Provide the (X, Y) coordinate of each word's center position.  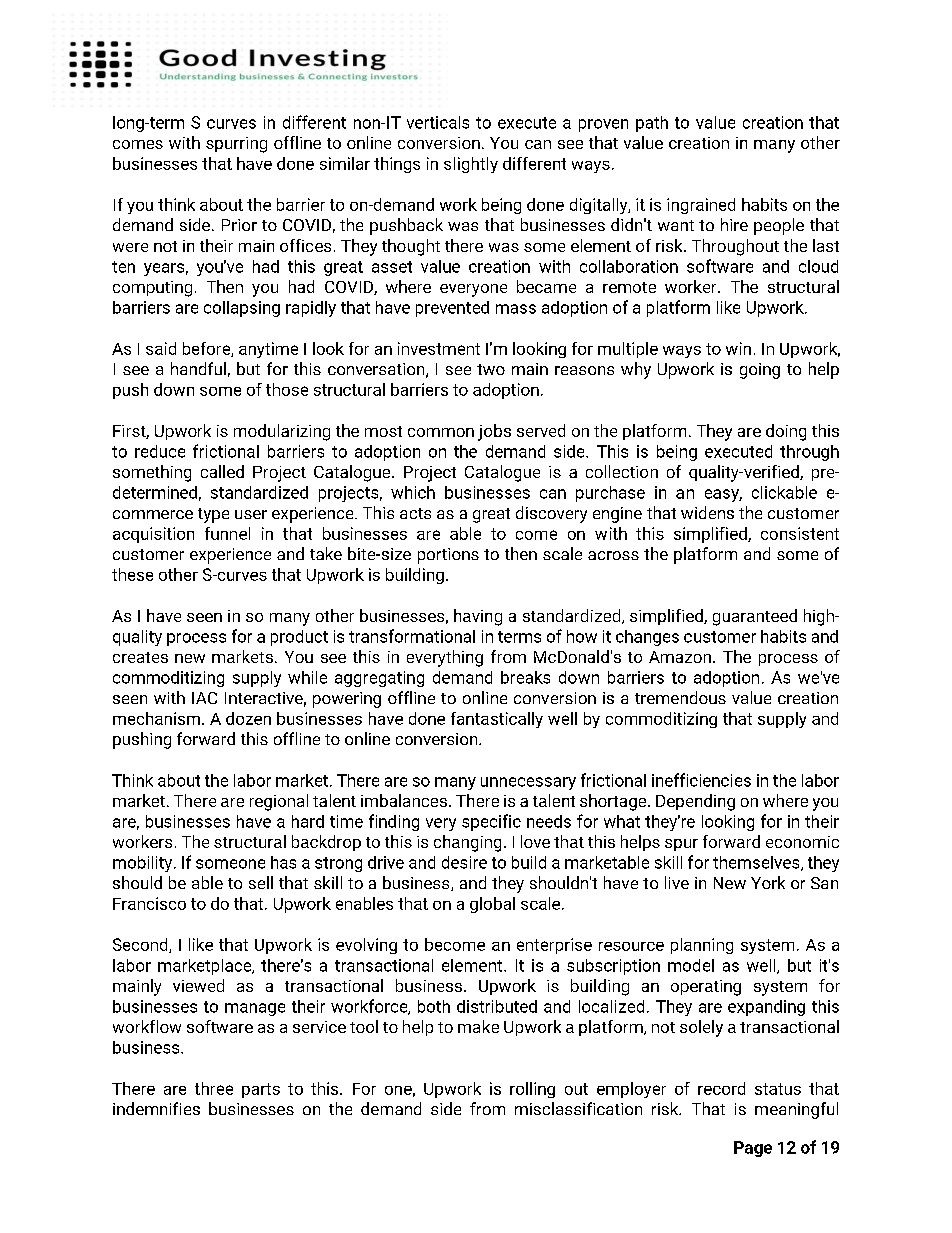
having (478, 617)
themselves (757, 863)
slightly (471, 165)
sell (261, 882)
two (491, 369)
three (214, 1088)
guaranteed (755, 617)
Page (753, 1149)
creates (140, 657)
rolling (532, 1090)
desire (464, 862)
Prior (239, 225)
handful (198, 368)
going (760, 371)
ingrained (701, 206)
